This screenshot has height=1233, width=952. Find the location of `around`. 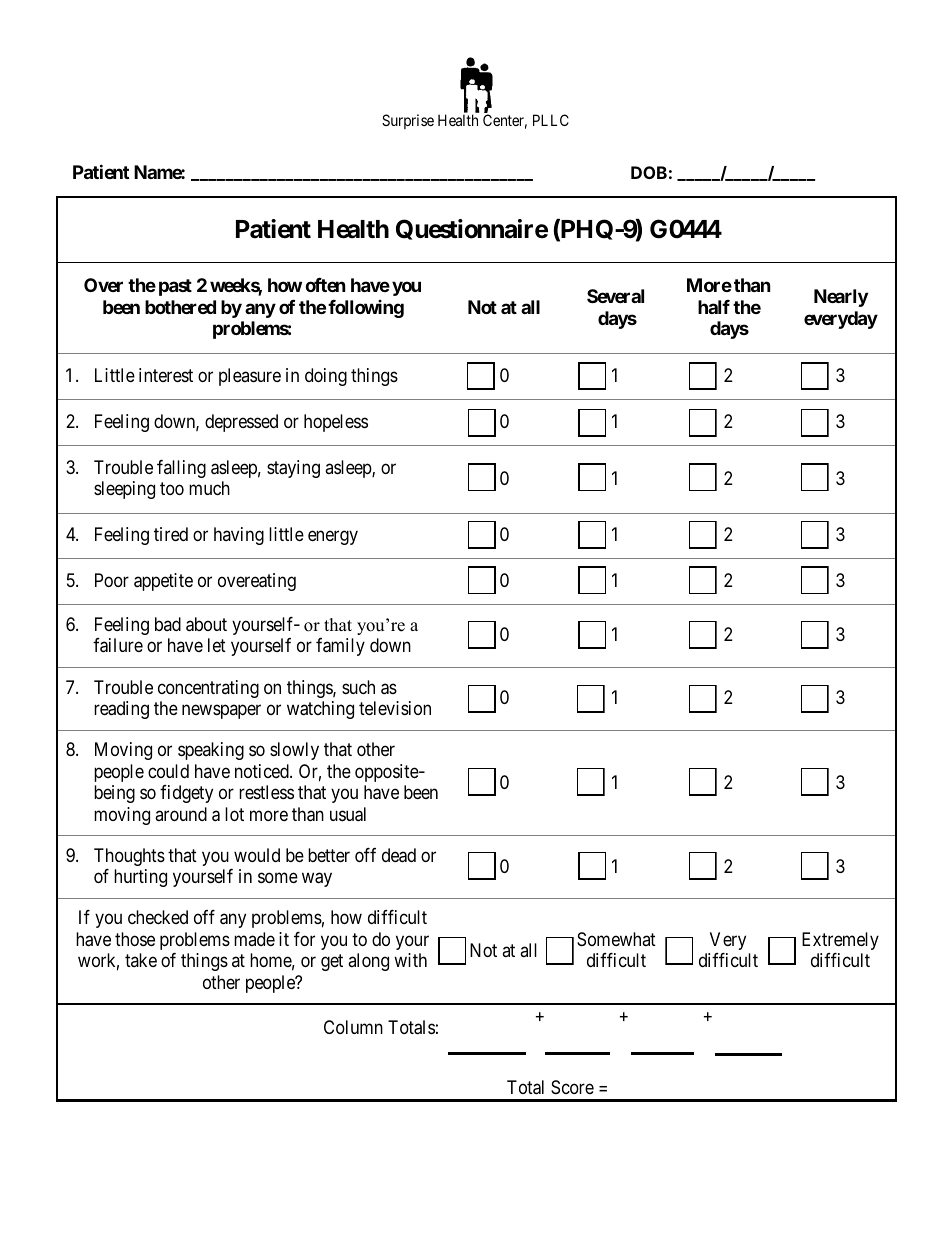

around is located at coordinates (181, 814).
